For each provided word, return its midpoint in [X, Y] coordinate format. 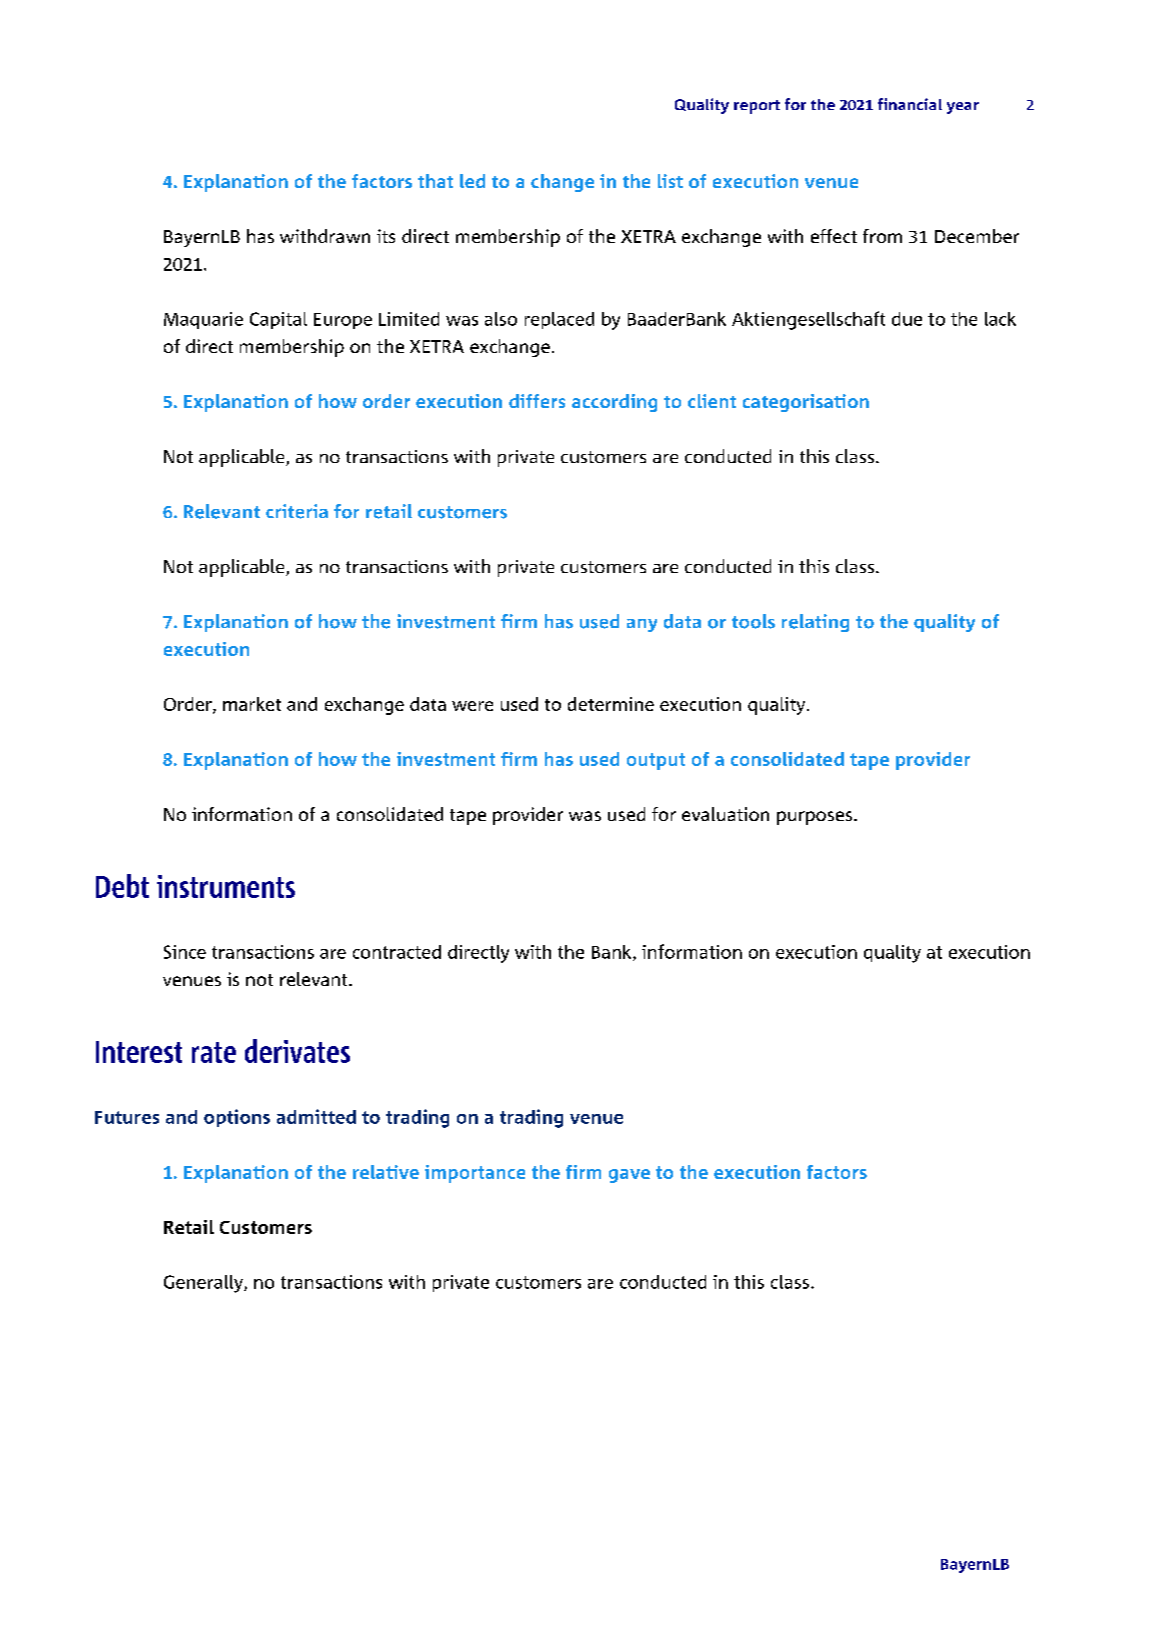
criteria [297, 511]
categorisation [806, 403]
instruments [226, 886]
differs [537, 401]
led [472, 181]
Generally [204, 1284]
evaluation [725, 814]
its [386, 236]
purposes [816, 818]
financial [910, 104]
